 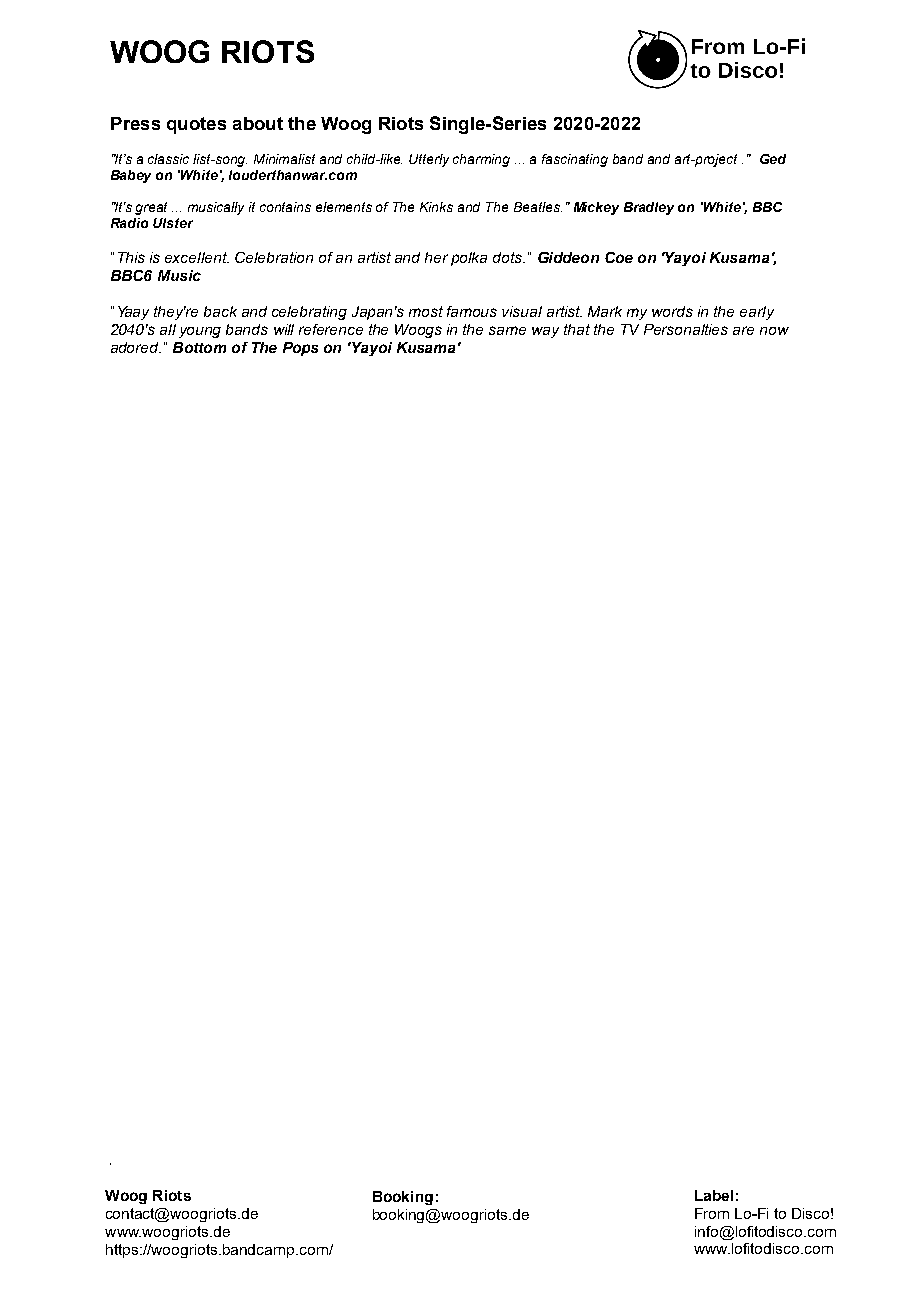 I want to click on Utterly, so click(x=429, y=160).
